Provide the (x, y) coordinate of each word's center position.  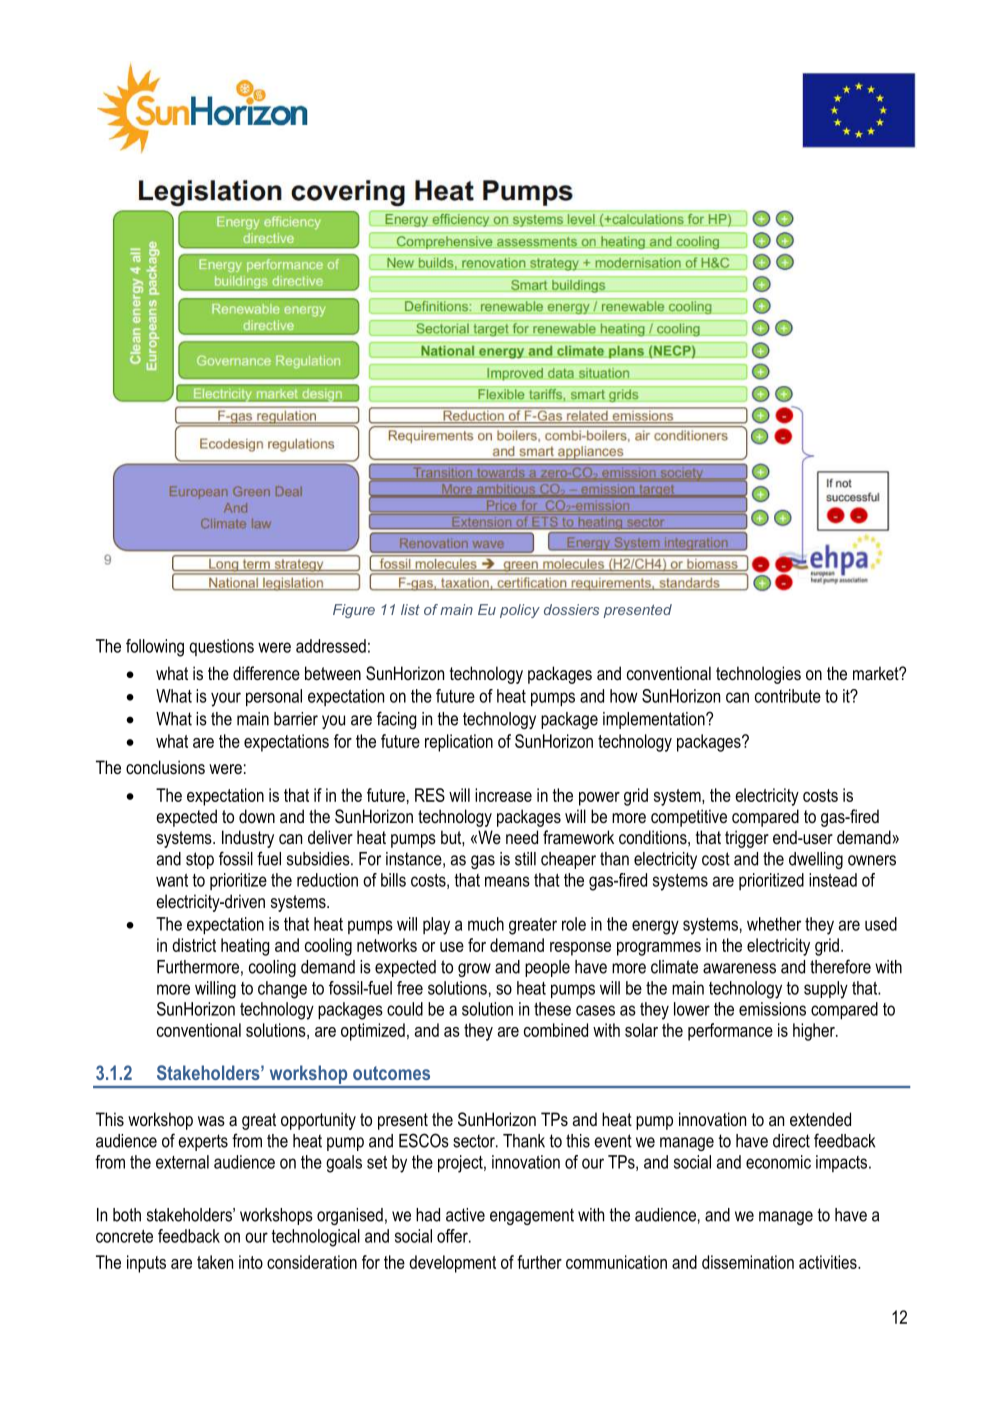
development (452, 1264)
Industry (248, 839)
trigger (747, 839)
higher (815, 1032)
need (522, 837)
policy (520, 611)
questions (221, 647)
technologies (758, 675)
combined (556, 1030)
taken (215, 1262)
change (282, 990)
